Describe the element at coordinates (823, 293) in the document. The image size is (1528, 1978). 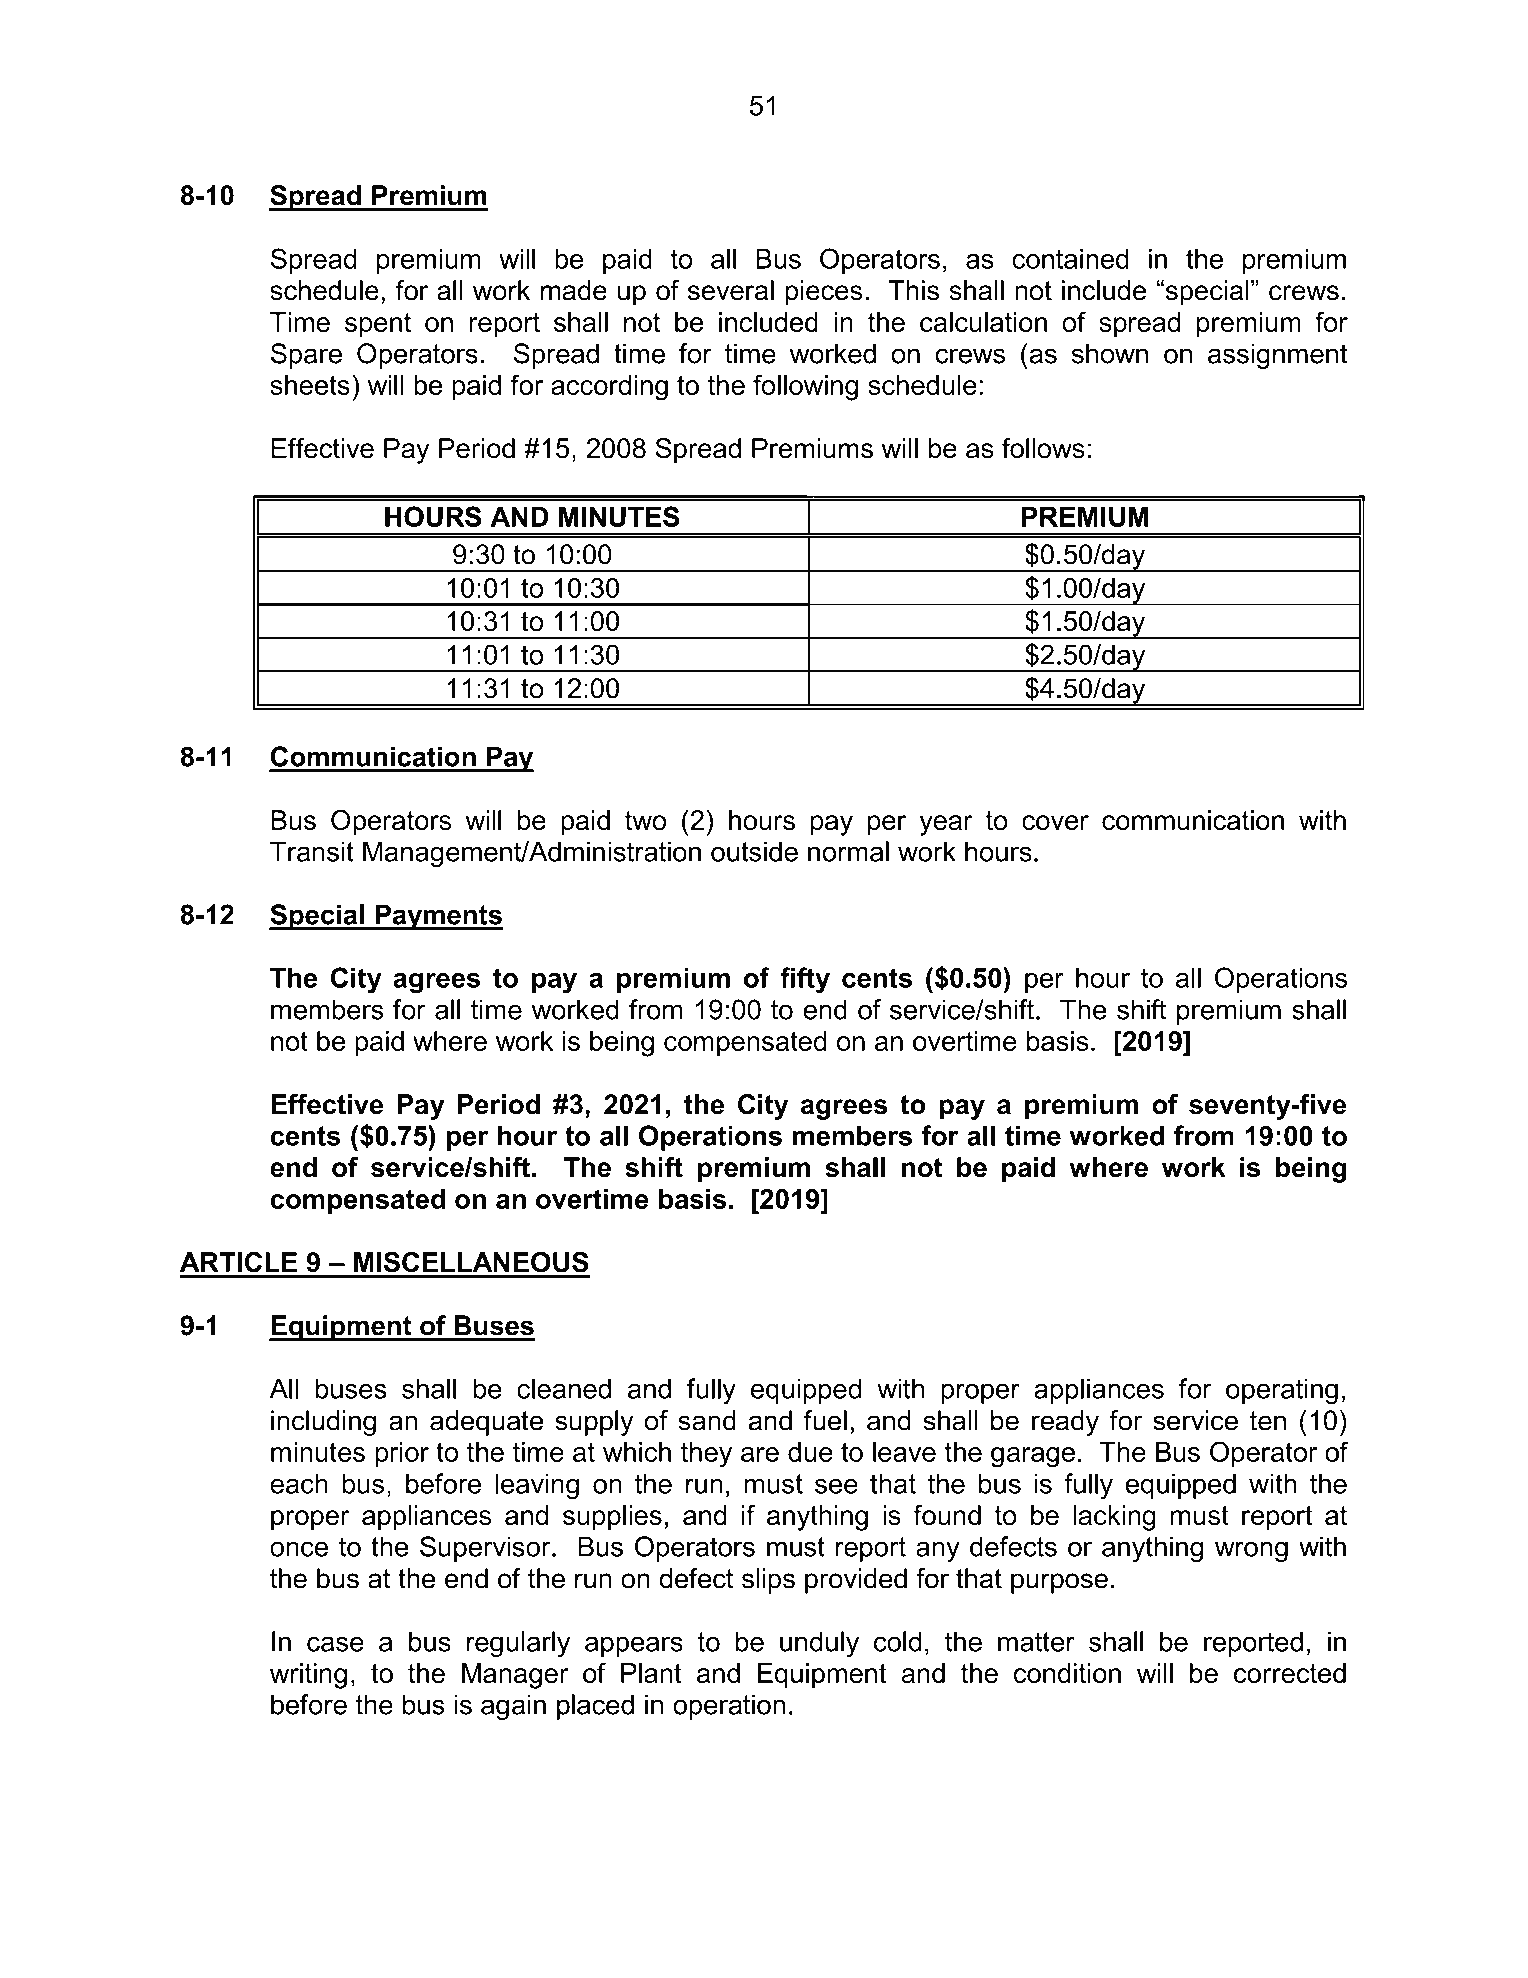
I see `pieces` at that location.
